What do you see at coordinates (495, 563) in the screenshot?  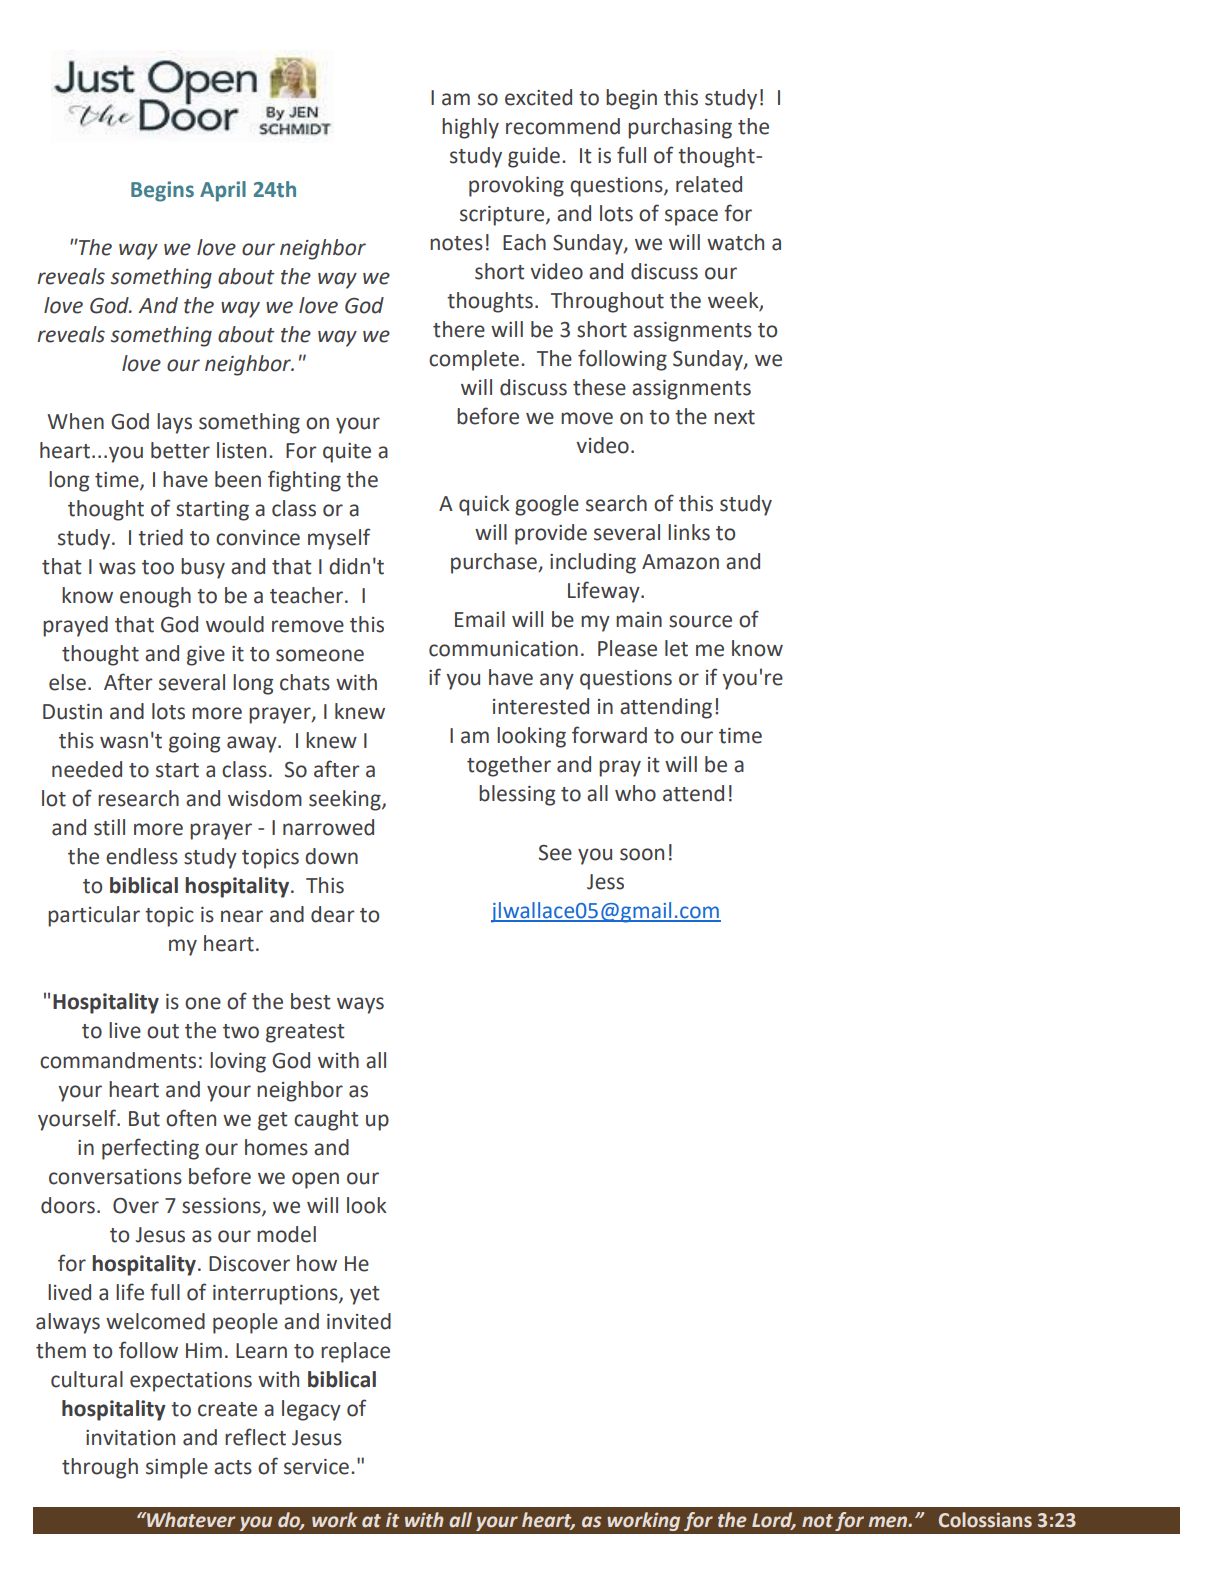 I see `purchase` at bounding box center [495, 563].
